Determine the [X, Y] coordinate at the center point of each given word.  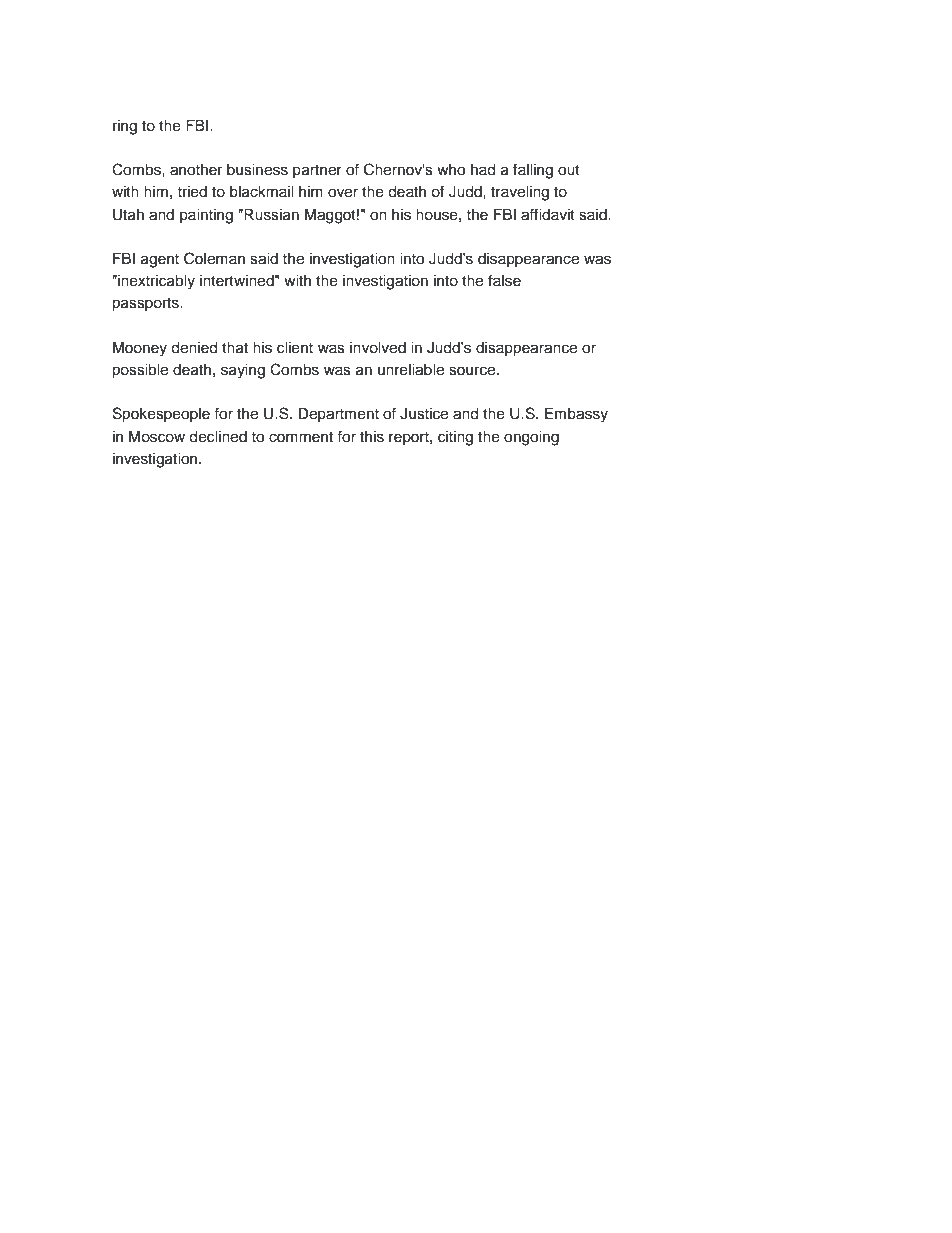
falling [533, 171]
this [372, 437]
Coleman [214, 258]
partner [317, 171]
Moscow [157, 437]
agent [160, 261]
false [504, 280]
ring [125, 127]
